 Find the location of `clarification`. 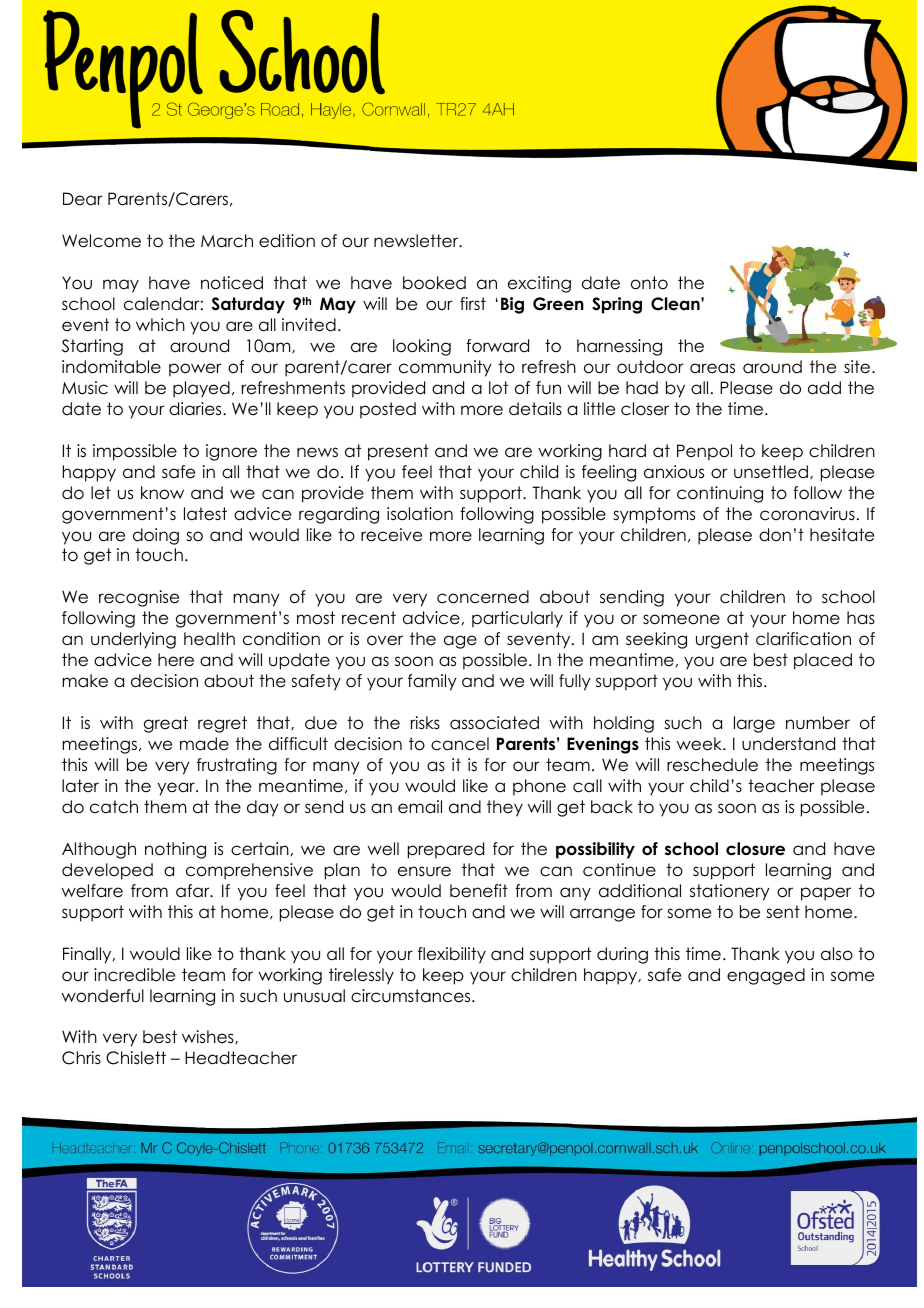

clarification is located at coordinates (803, 639).
